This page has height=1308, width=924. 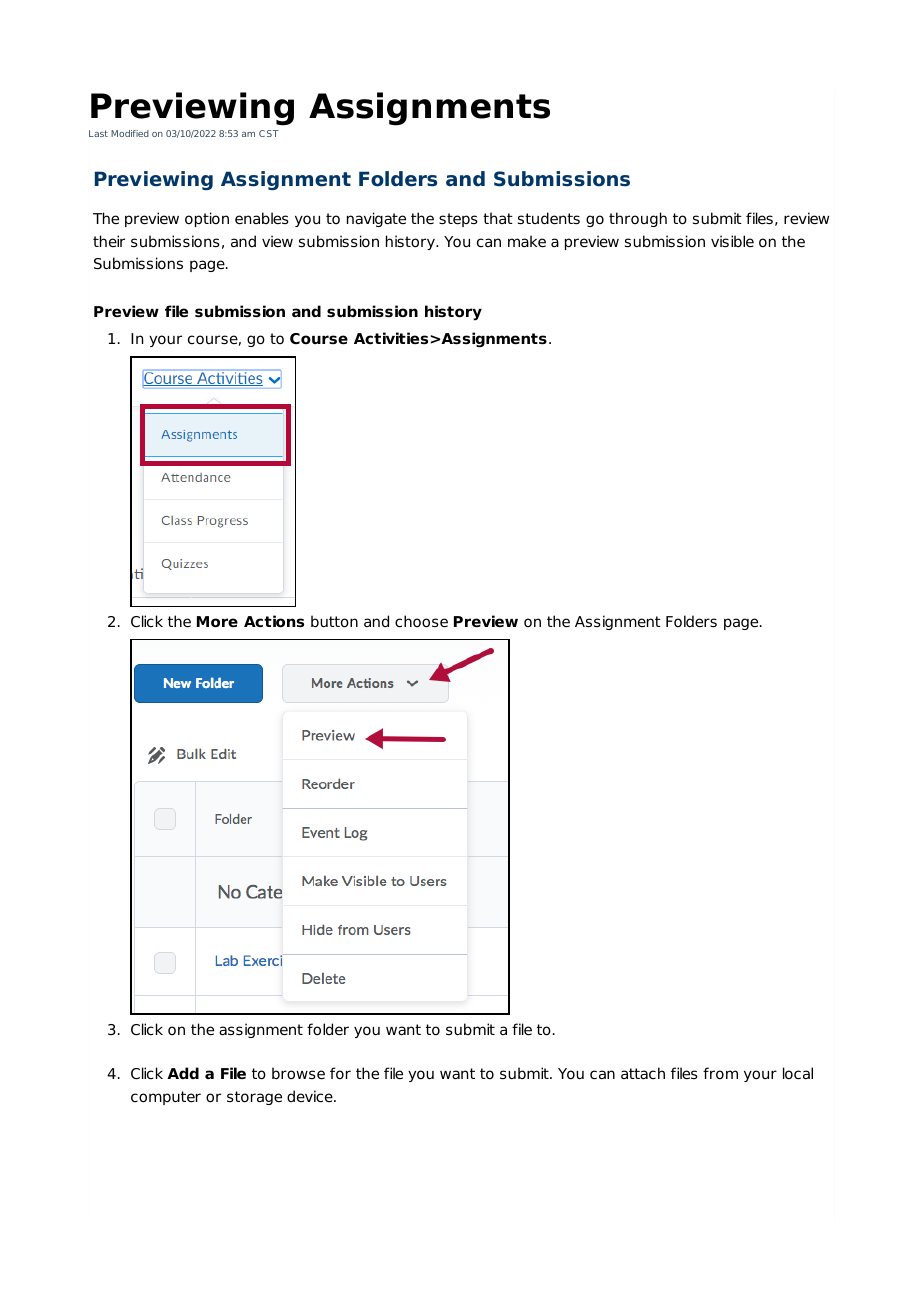 What do you see at coordinates (421, 621) in the page?
I see `choose` at bounding box center [421, 621].
